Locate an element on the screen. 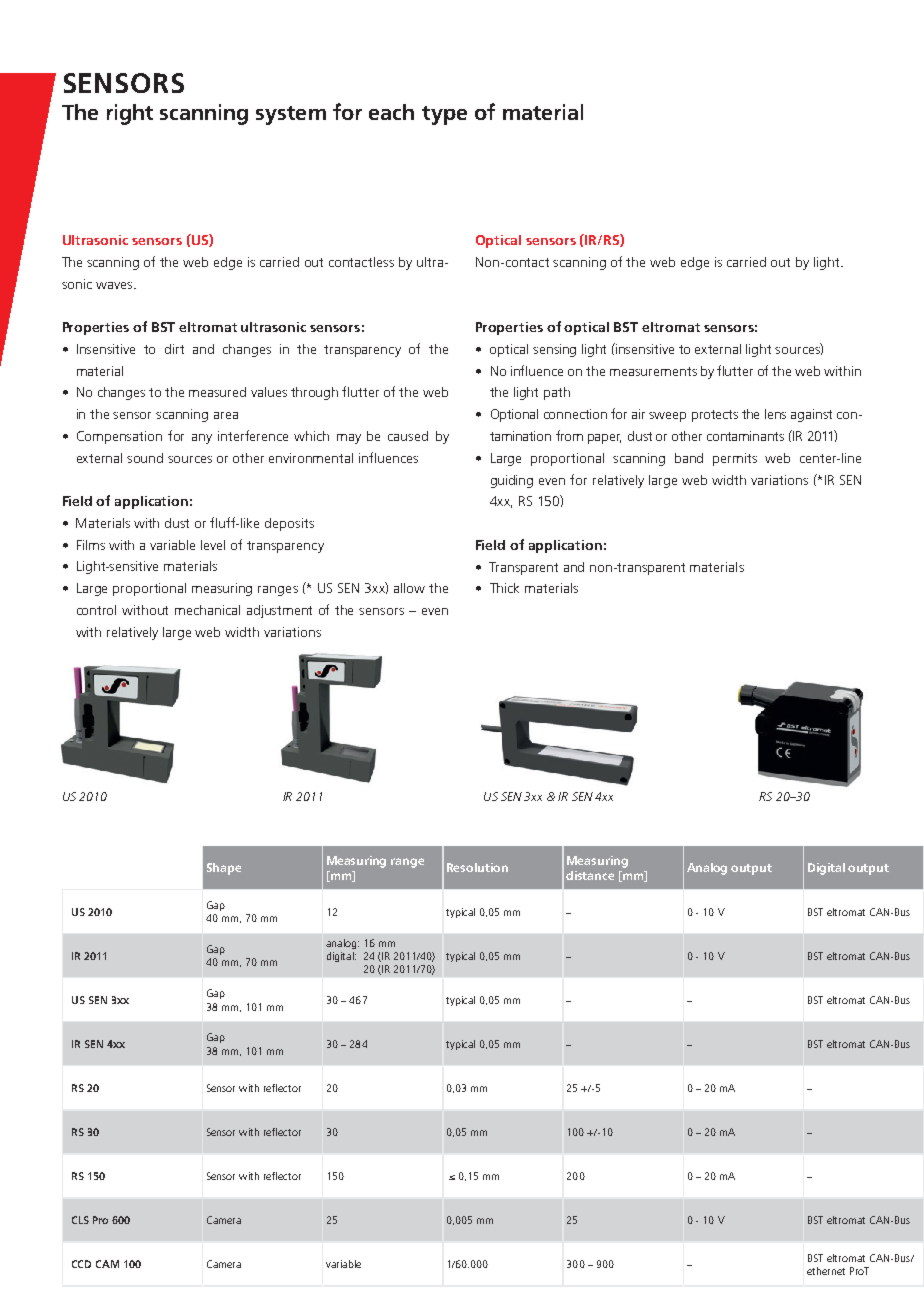 The height and width of the screenshot is (1308, 924). measurements is located at coordinates (653, 371).
